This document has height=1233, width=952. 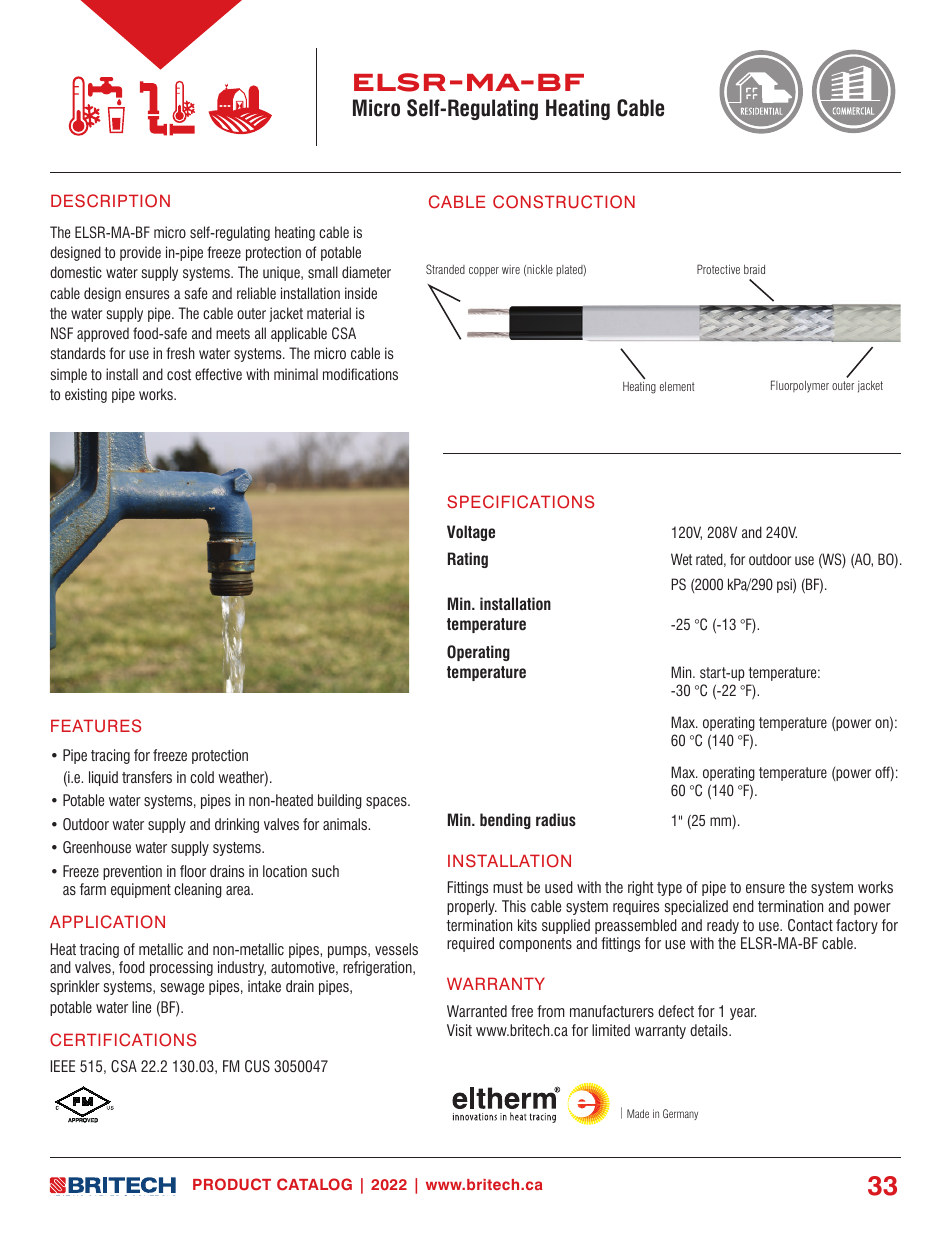 What do you see at coordinates (754, 269) in the document?
I see `braid` at bounding box center [754, 269].
